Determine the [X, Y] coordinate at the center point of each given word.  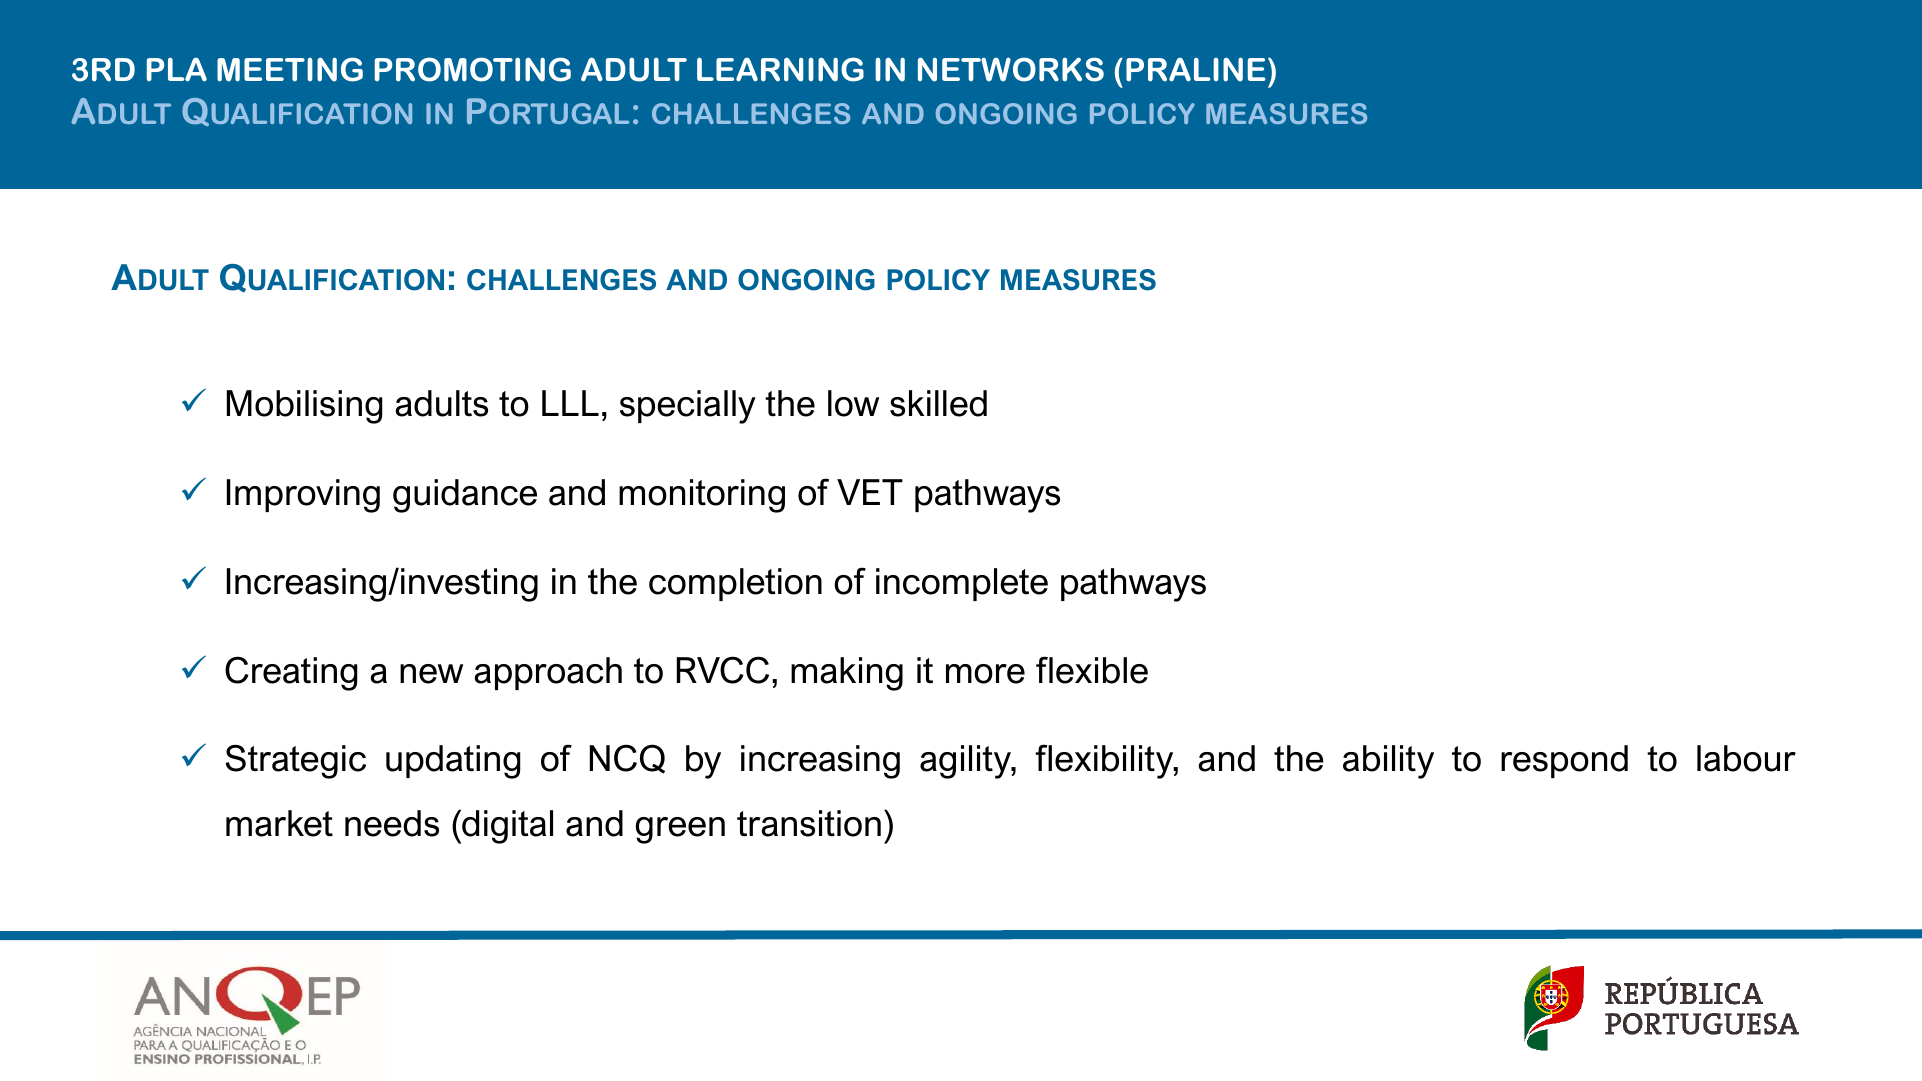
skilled [938, 403]
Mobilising [305, 407]
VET [870, 492]
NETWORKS [1011, 69]
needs [392, 823]
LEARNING [780, 69]
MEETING [290, 69]
